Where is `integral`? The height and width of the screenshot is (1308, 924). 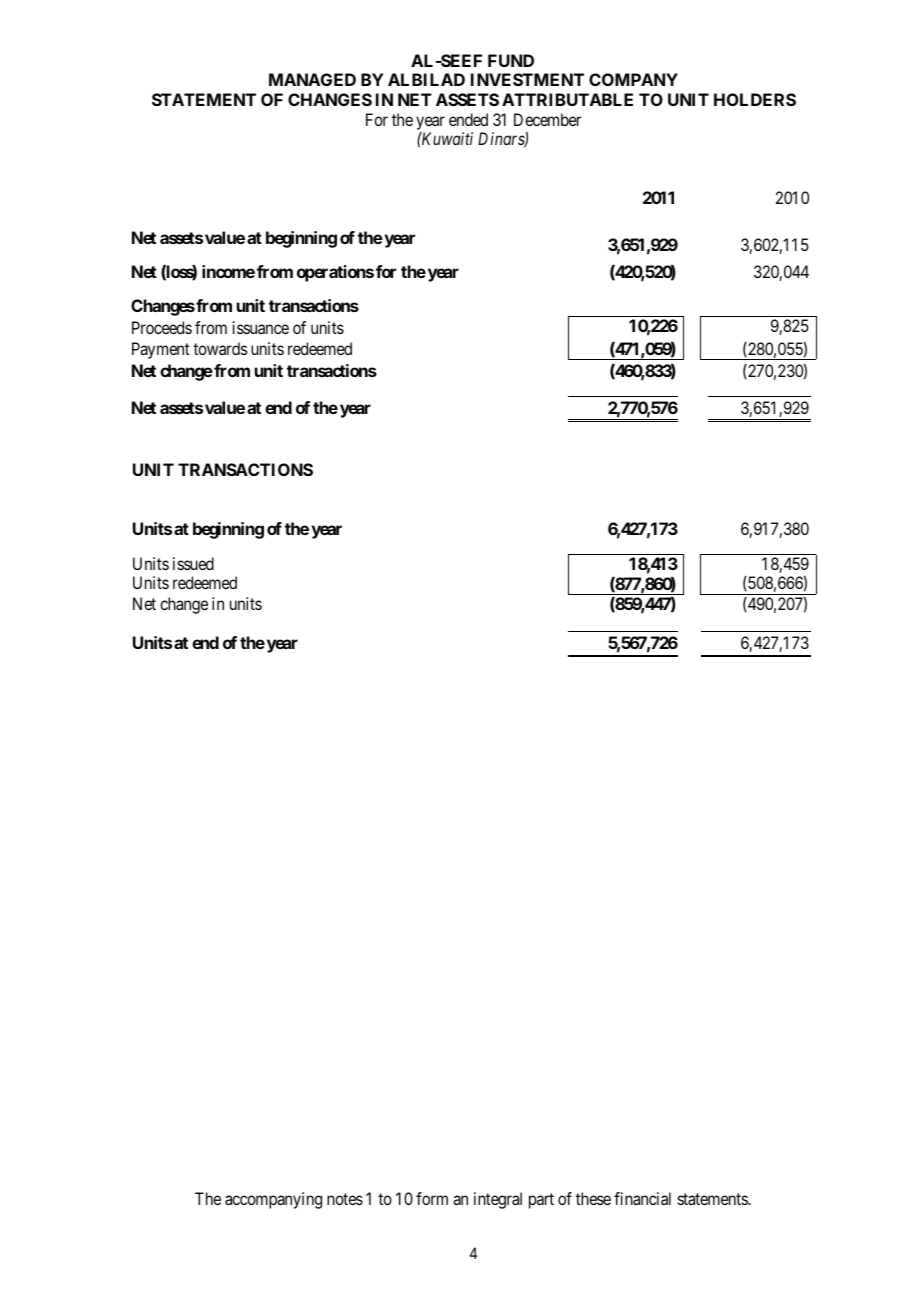
integral is located at coordinates (498, 1200).
